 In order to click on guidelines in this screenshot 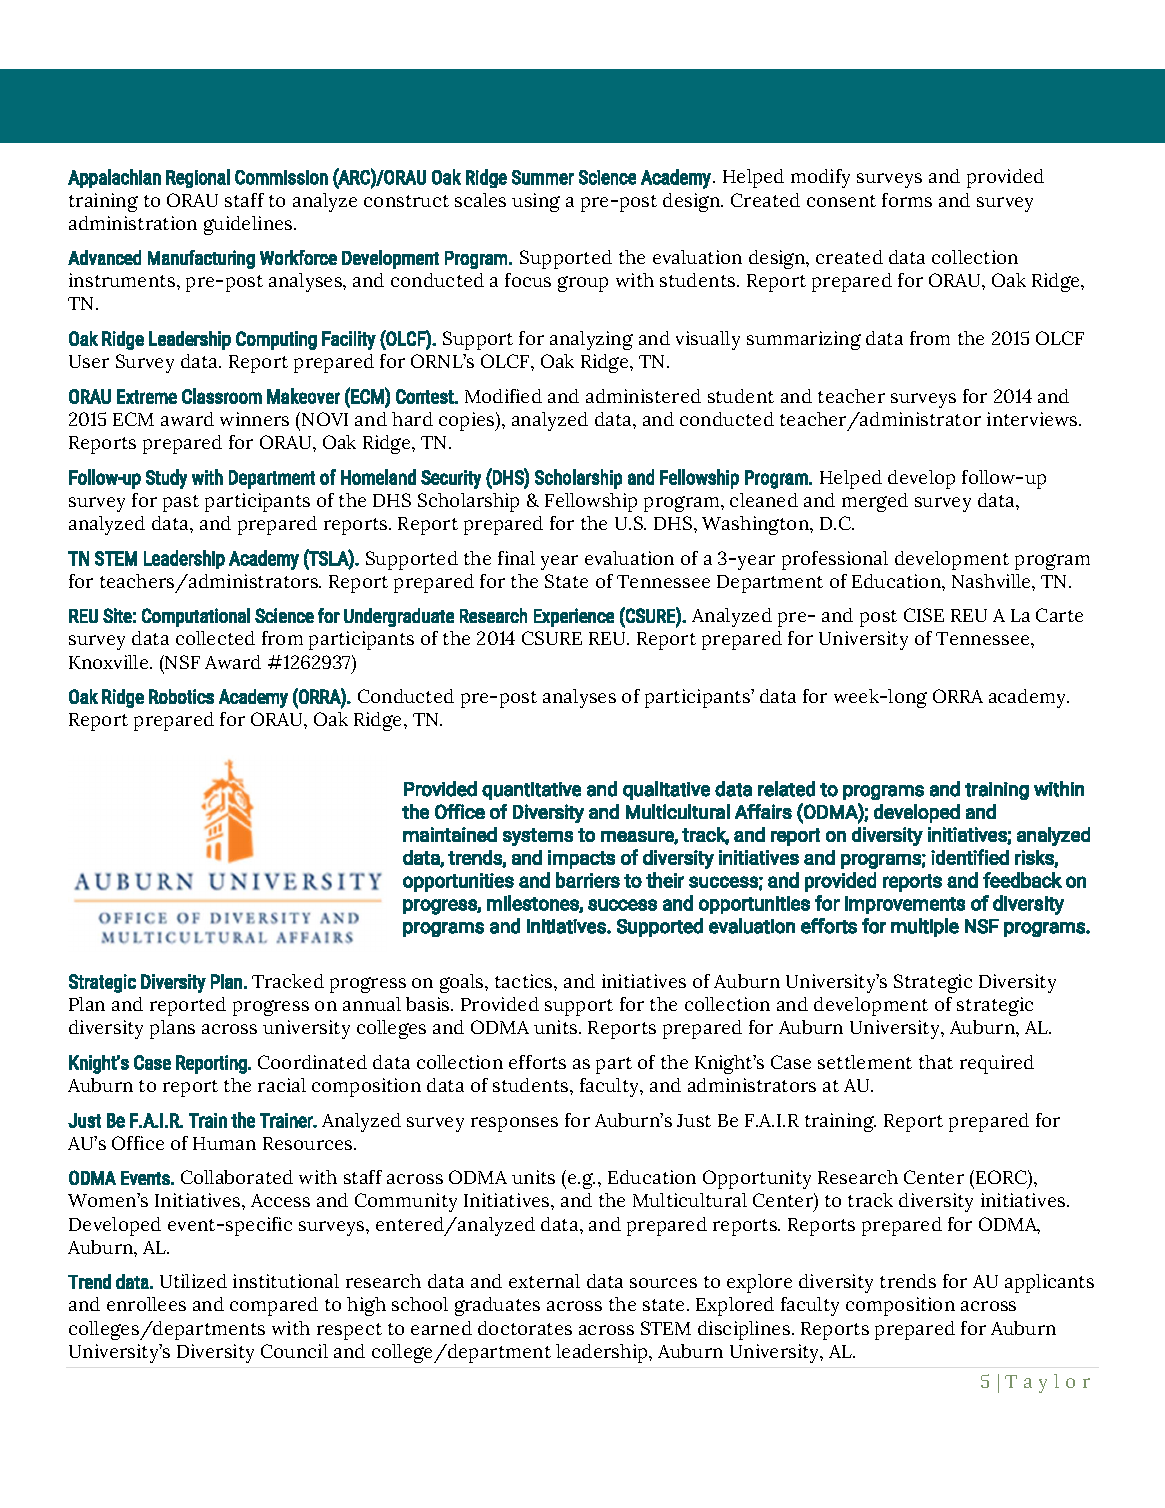, I will do `click(249, 225)`.
